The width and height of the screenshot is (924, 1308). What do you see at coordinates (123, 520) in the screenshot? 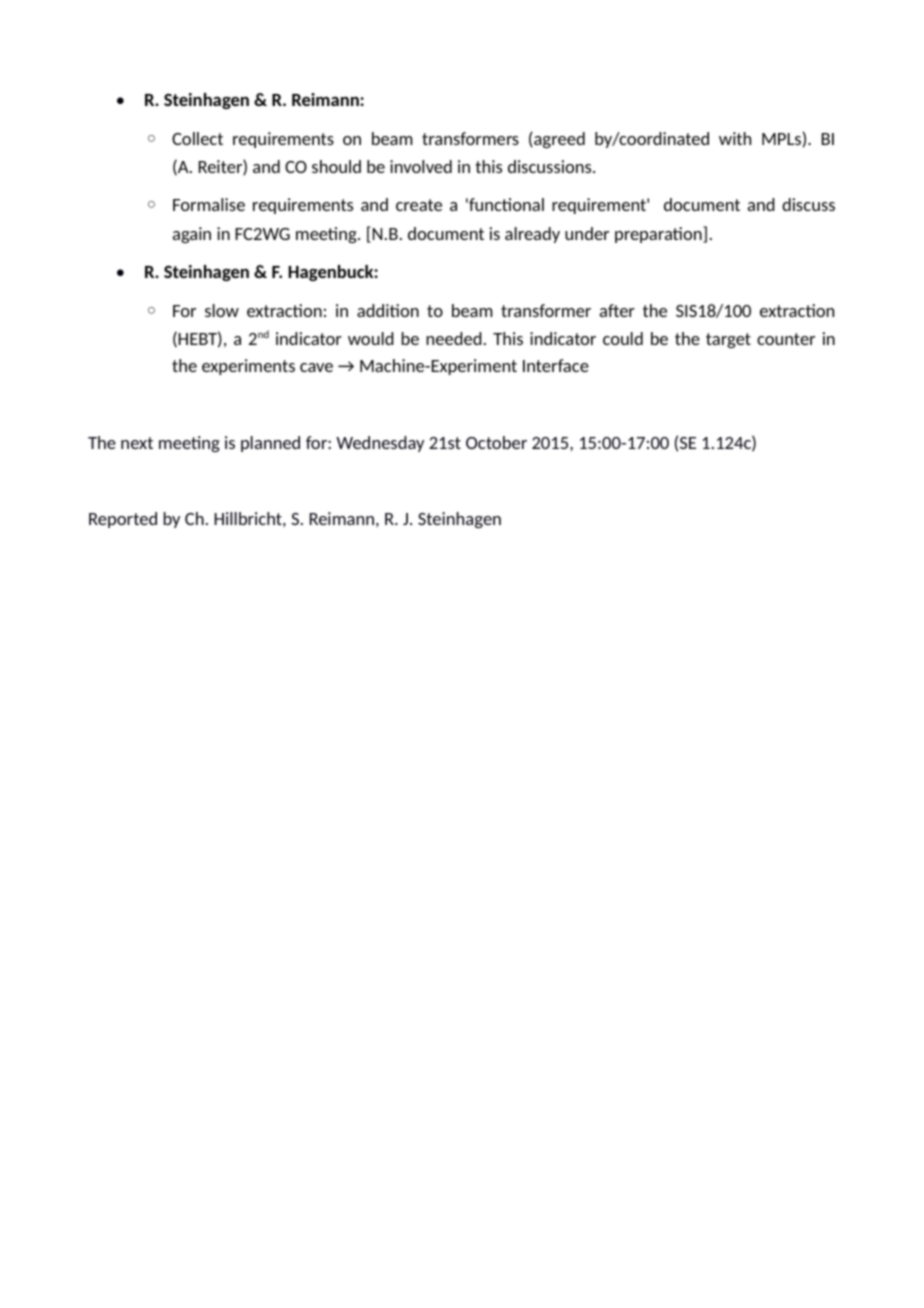
I see `Reported` at bounding box center [123, 520].
